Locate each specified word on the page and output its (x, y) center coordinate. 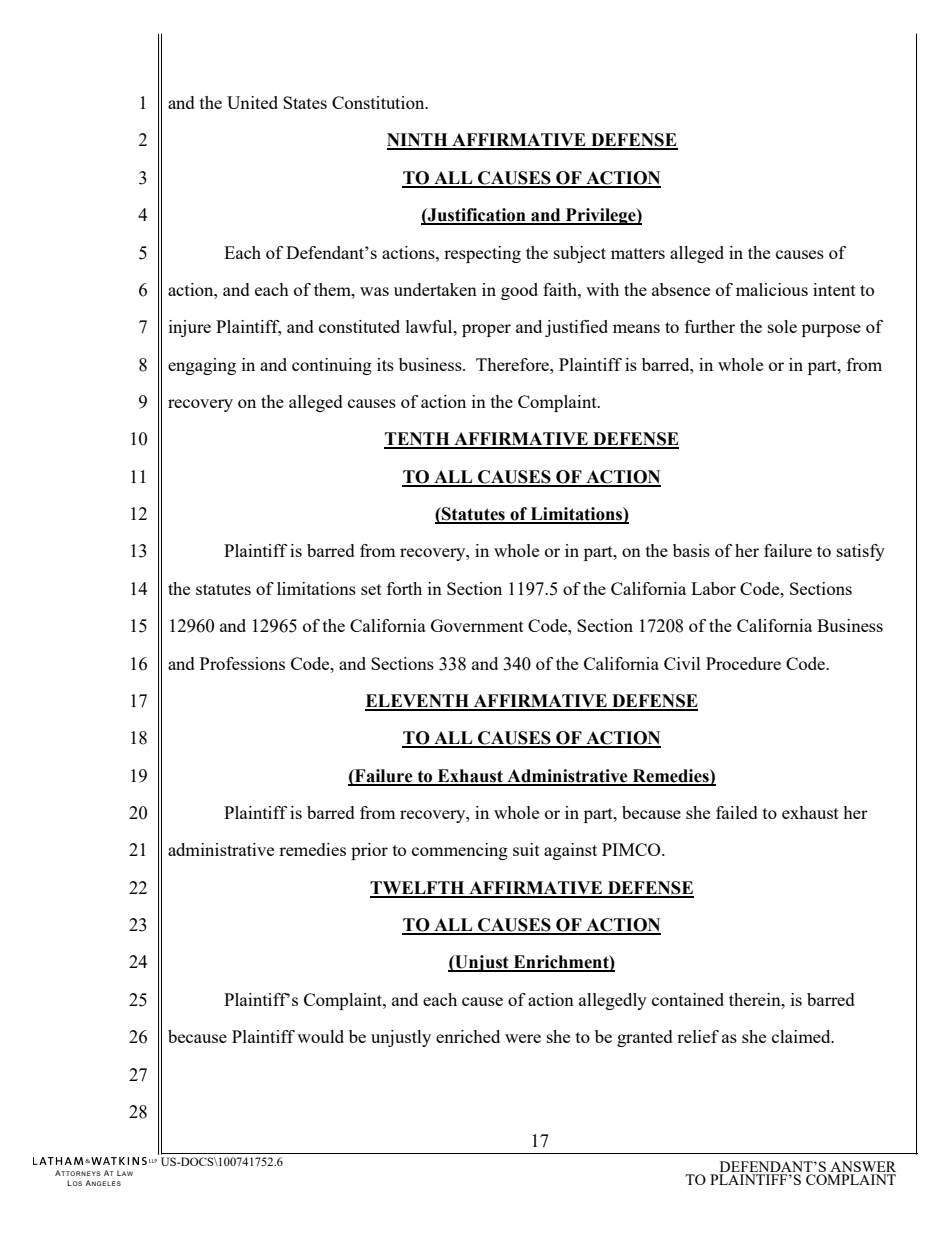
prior (369, 851)
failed (737, 812)
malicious (772, 289)
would (320, 1036)
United (252, 102)
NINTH (418, 141)
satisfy (861, 552)
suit (526, 849)
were (523, 1038)
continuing (332, 366)
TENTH (418, 440)
